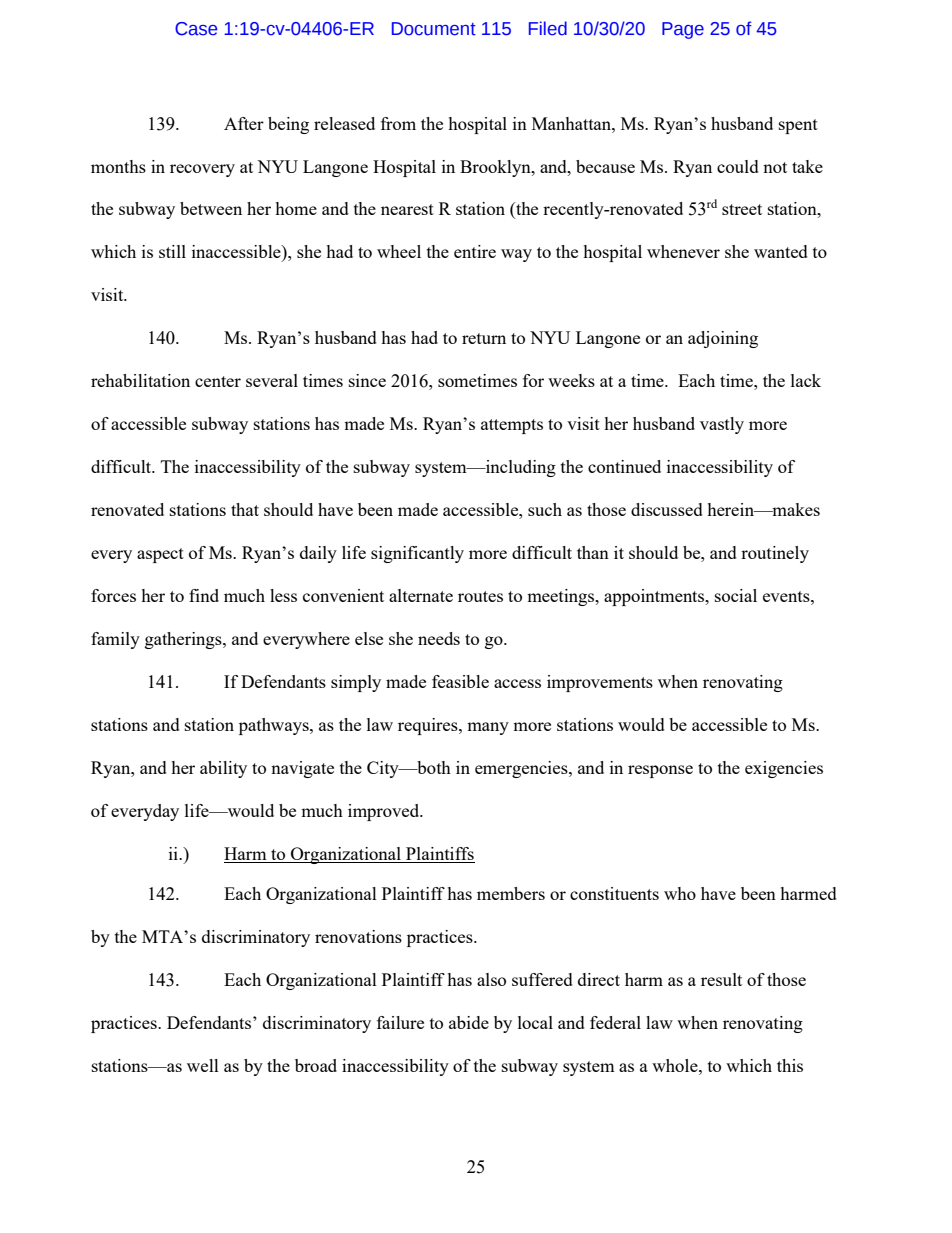 The width and height of the screenshot is (952, 1233). What do you see at coordinates (784, 769) in the screenshot?
I see `exigencies` at bounding box center [784, 769].
